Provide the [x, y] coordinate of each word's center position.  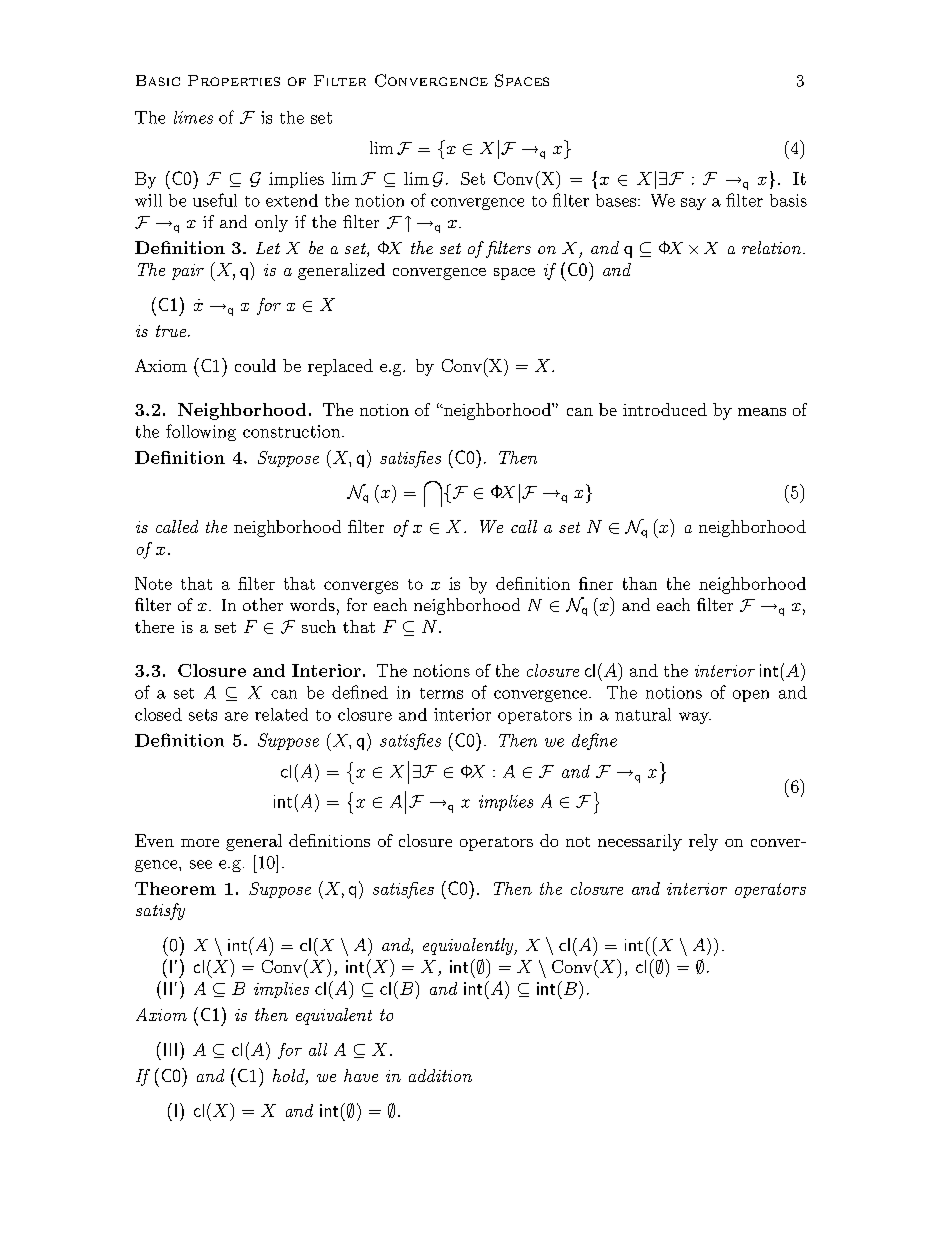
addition [440, 1075]
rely [703, 842]
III [170, 1049]
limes [193, 117]
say [693, 204]
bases [617, 200]
